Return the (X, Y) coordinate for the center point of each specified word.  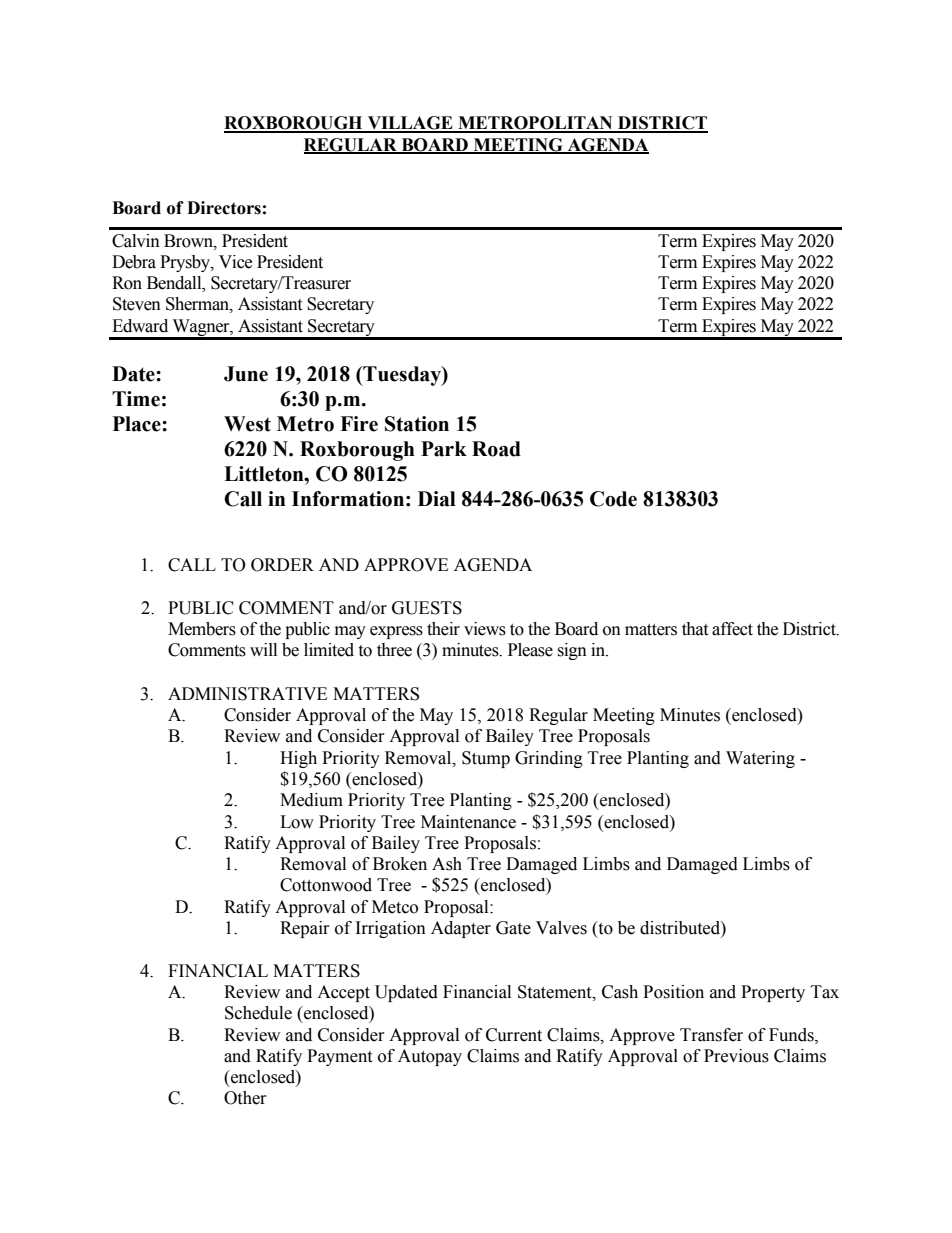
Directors (224, 208)
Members (202, 629)
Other (245, 1098)
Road (496, 449)
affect (732, 629)
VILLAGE (410, 124)
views (485, 629)
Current (514, 1035)
